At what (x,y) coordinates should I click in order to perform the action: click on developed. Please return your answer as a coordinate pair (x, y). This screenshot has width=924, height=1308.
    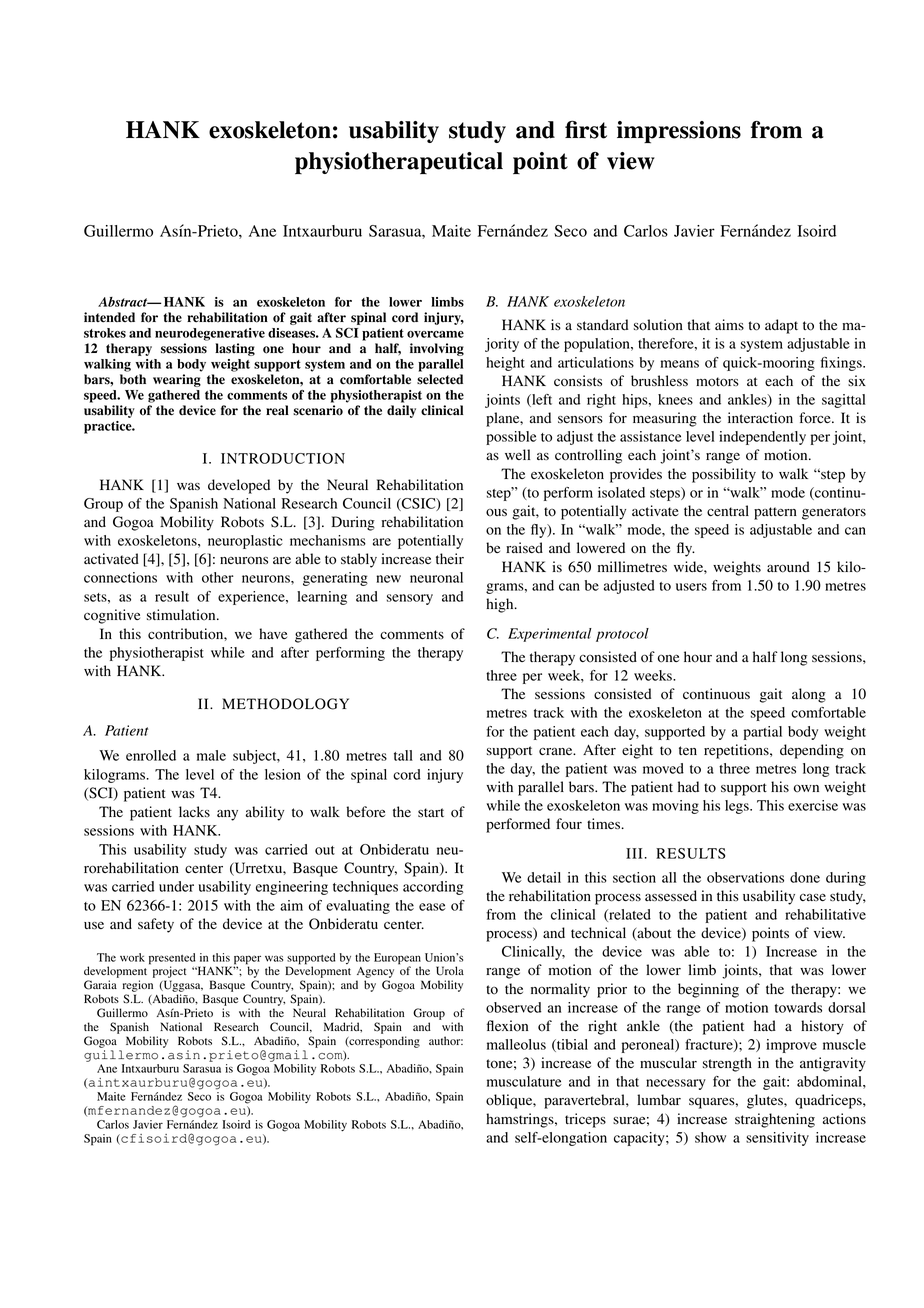
    Looking at the image, I should click on (239, 486).
